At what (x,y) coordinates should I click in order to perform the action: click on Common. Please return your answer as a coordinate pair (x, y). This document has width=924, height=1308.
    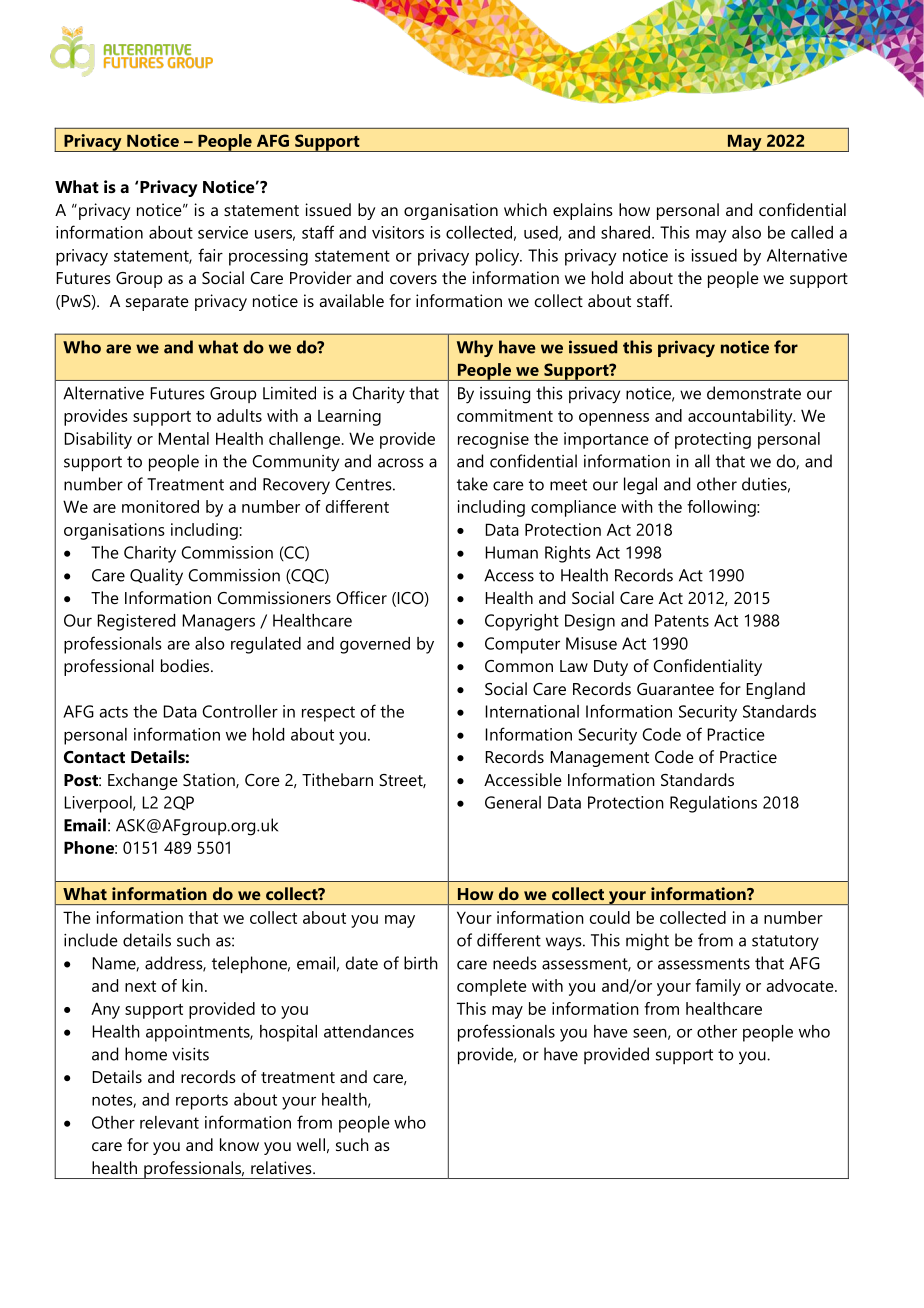
    Looking at the image, I should click on (519, 666).
